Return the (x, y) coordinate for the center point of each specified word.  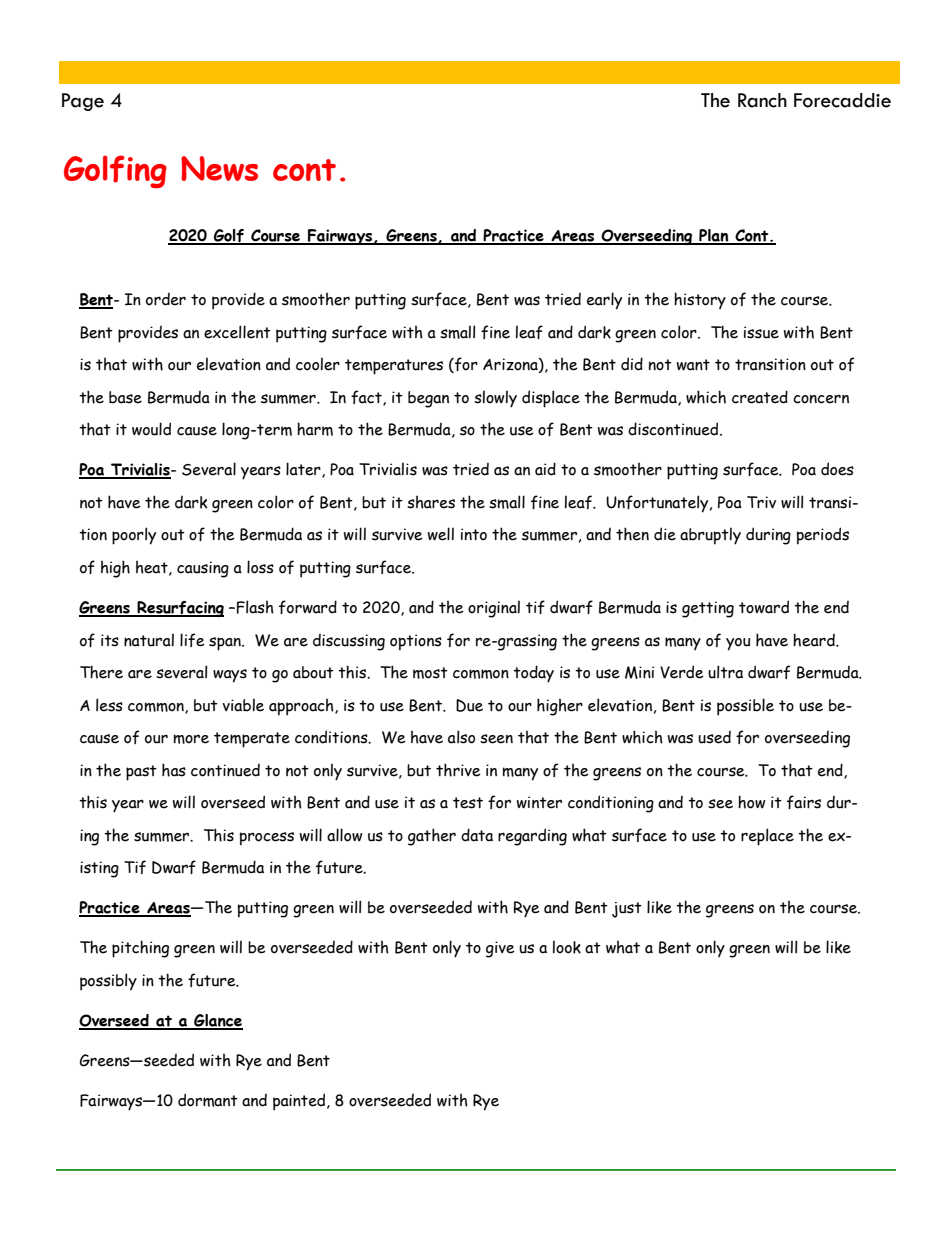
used (714, 737)
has (174, 770)
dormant (208, 1100)
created (760, 397)
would (151, 429)
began (428, 399)
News (219, 168)
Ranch (762, 100)
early (604, 301)
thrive (458, 770)
